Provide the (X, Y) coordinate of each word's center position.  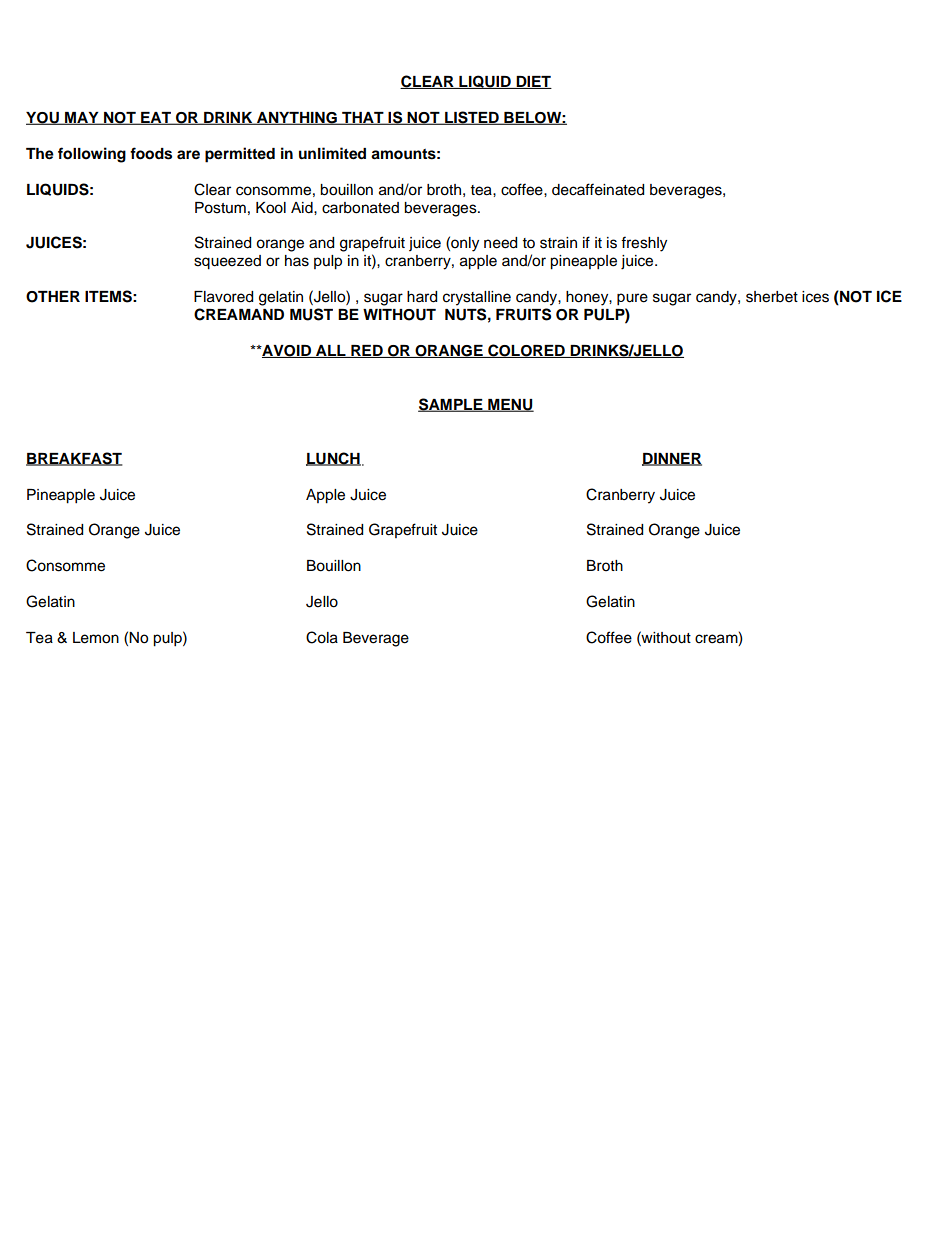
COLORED (526, 351)
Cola (322, 637)
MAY (82, 118)
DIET (533, 82)
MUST (311, 314)
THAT (363, 118)
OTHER (53, 297)
